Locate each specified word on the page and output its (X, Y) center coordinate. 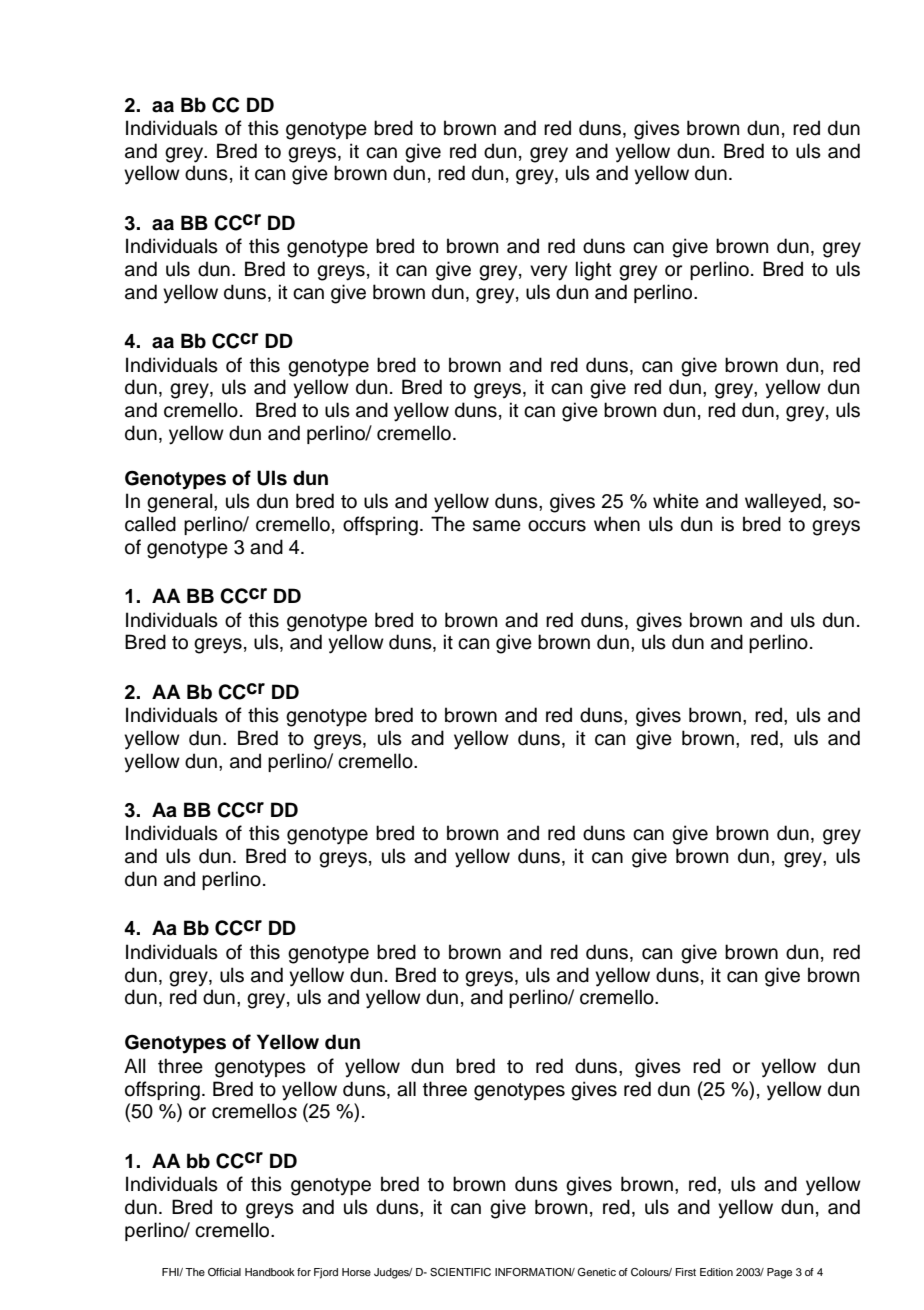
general (181, 503)
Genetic (596, 1272)
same (497, 526)
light (594, 271)
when (617, 524)
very (548, 273)
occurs (557, 526)
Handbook (270, 1272)
